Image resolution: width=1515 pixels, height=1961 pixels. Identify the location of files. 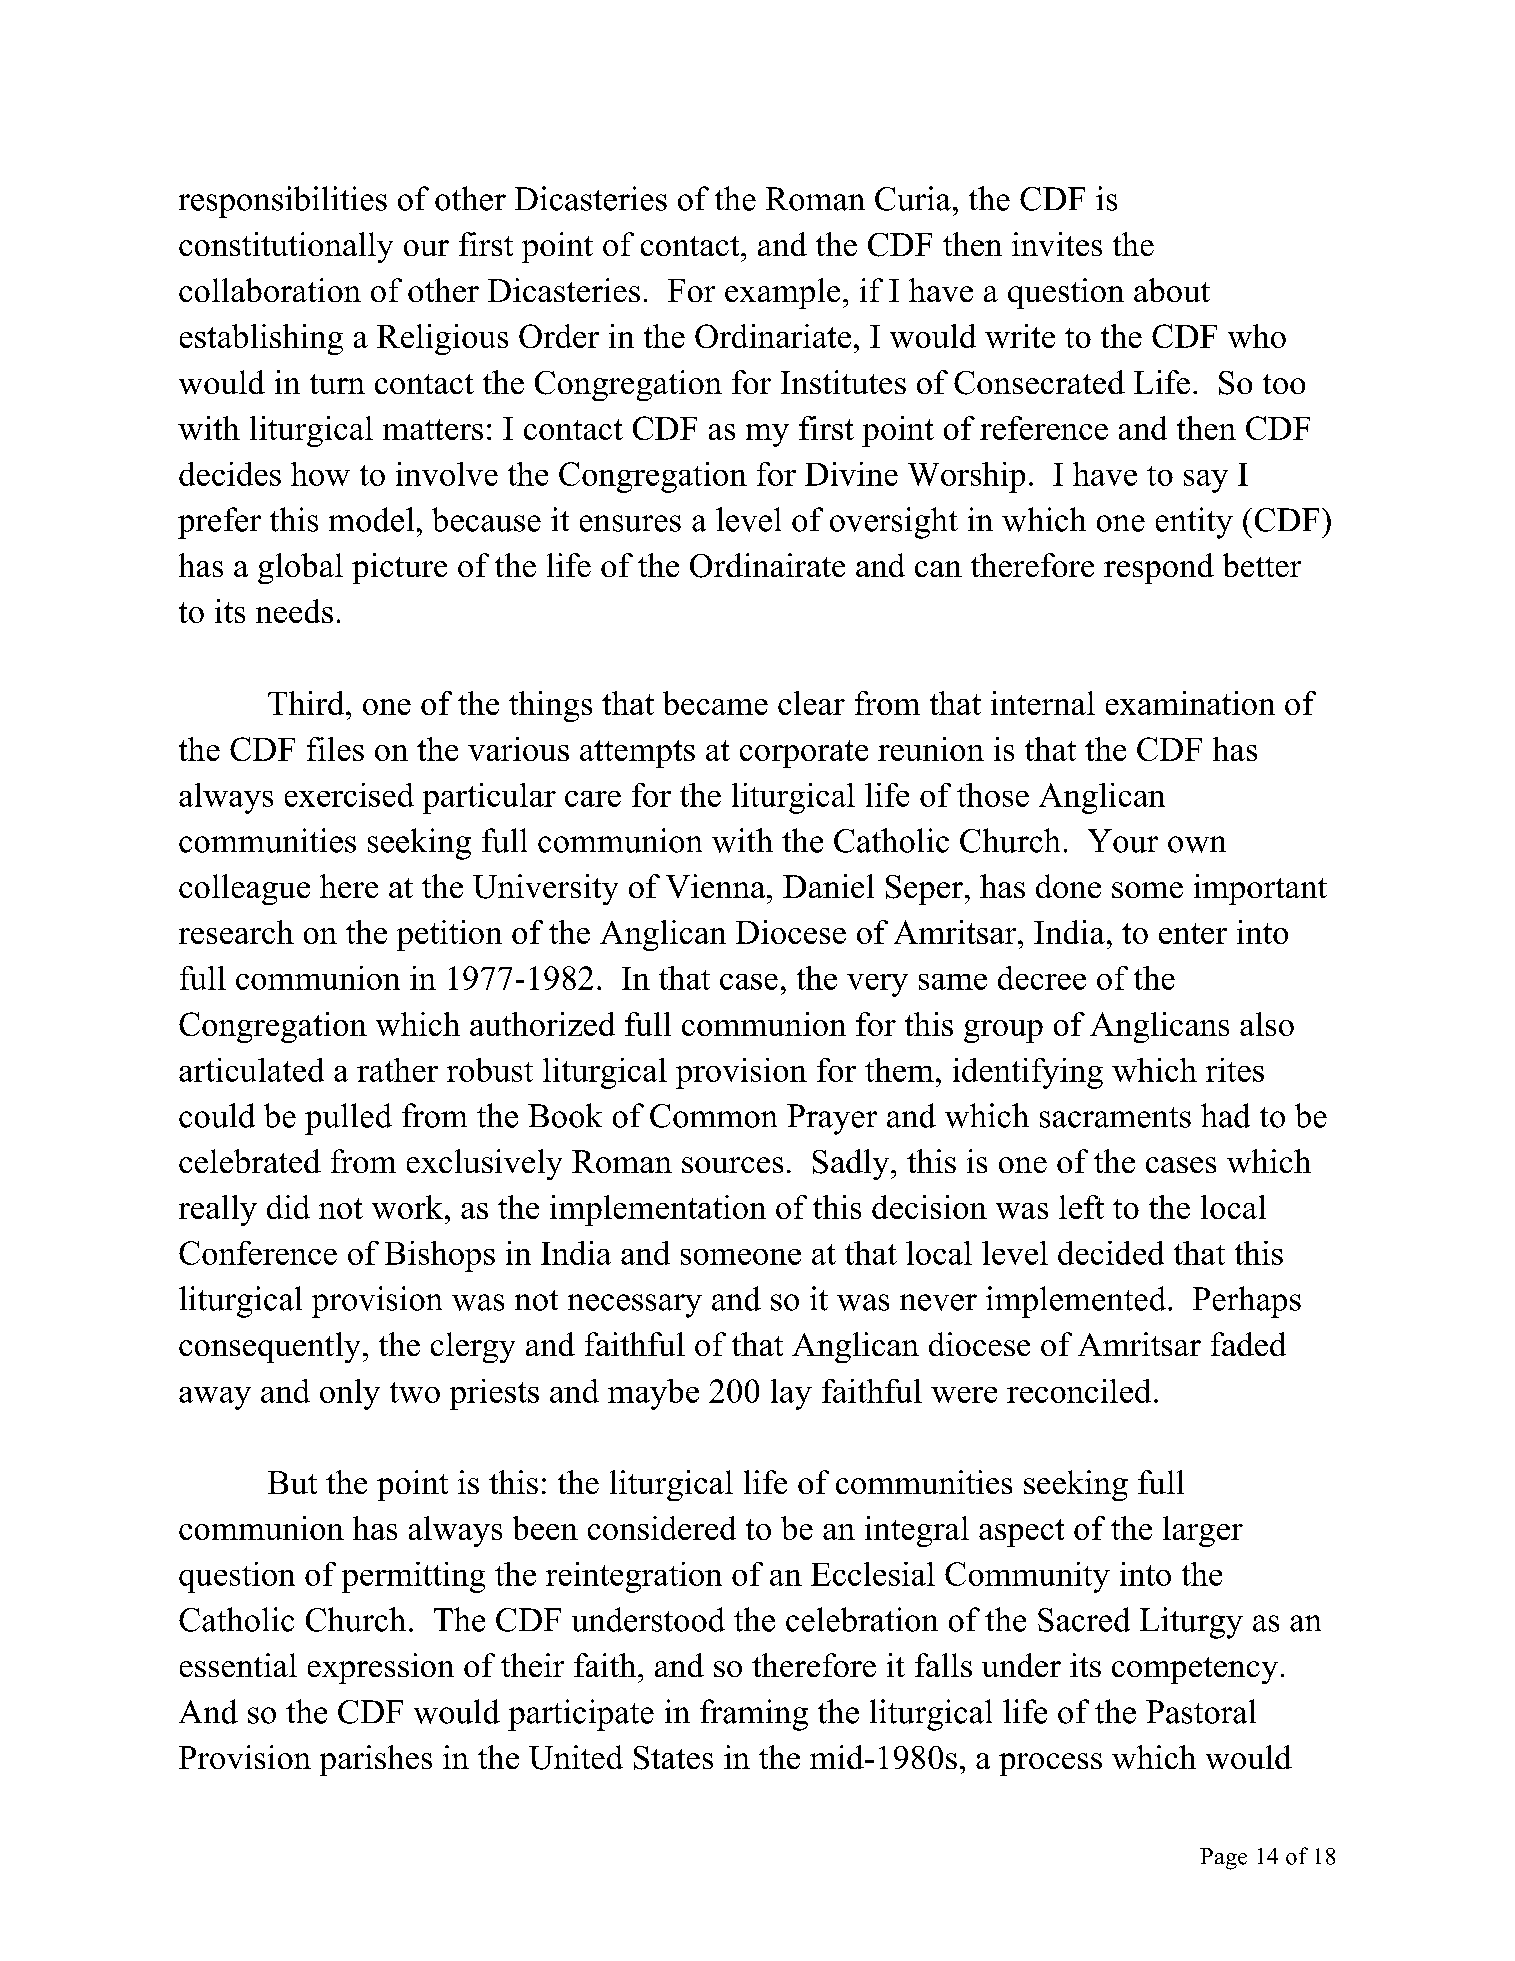
(335, 749).
